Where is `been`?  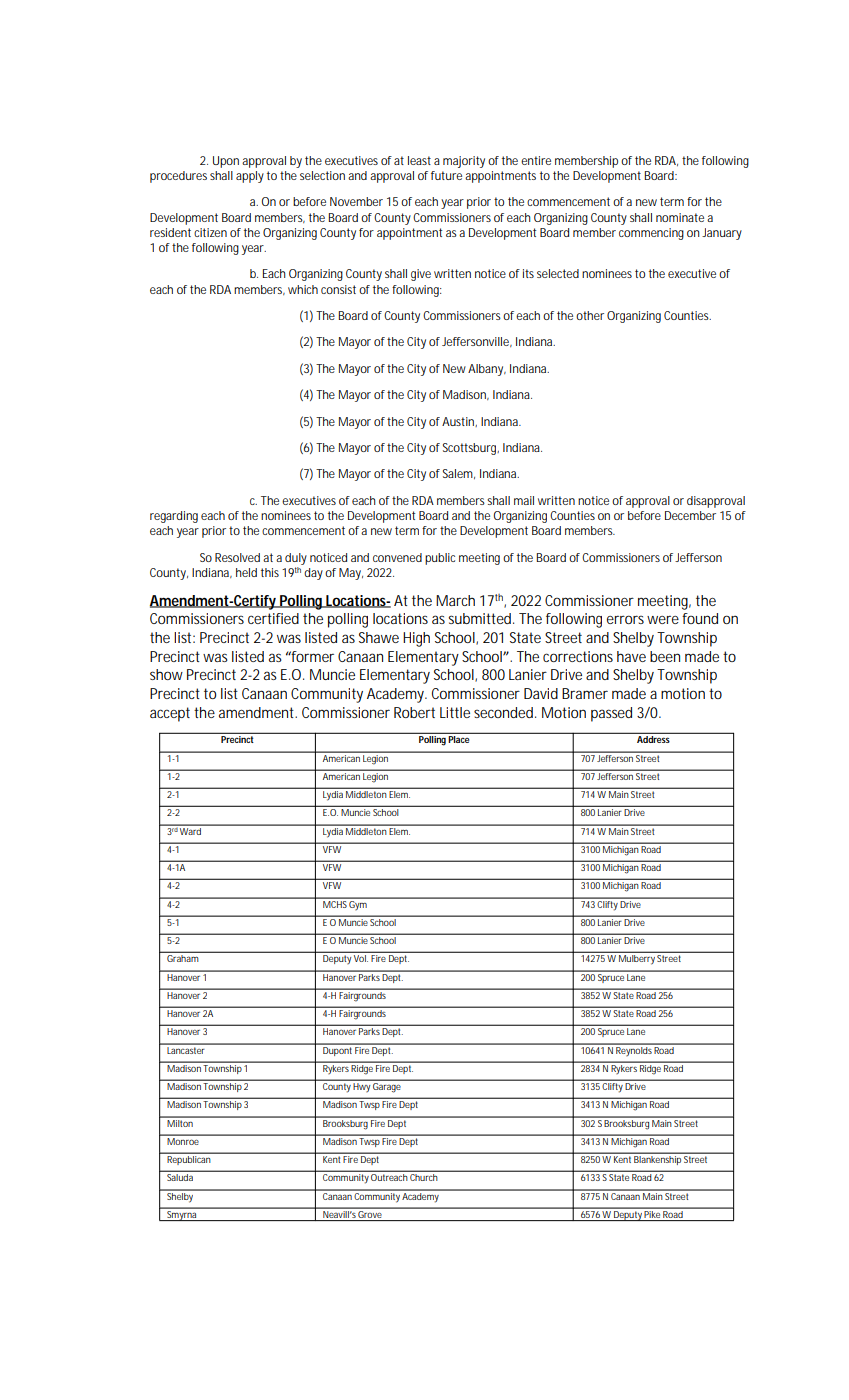
been is located at coordinates (665, 656).
